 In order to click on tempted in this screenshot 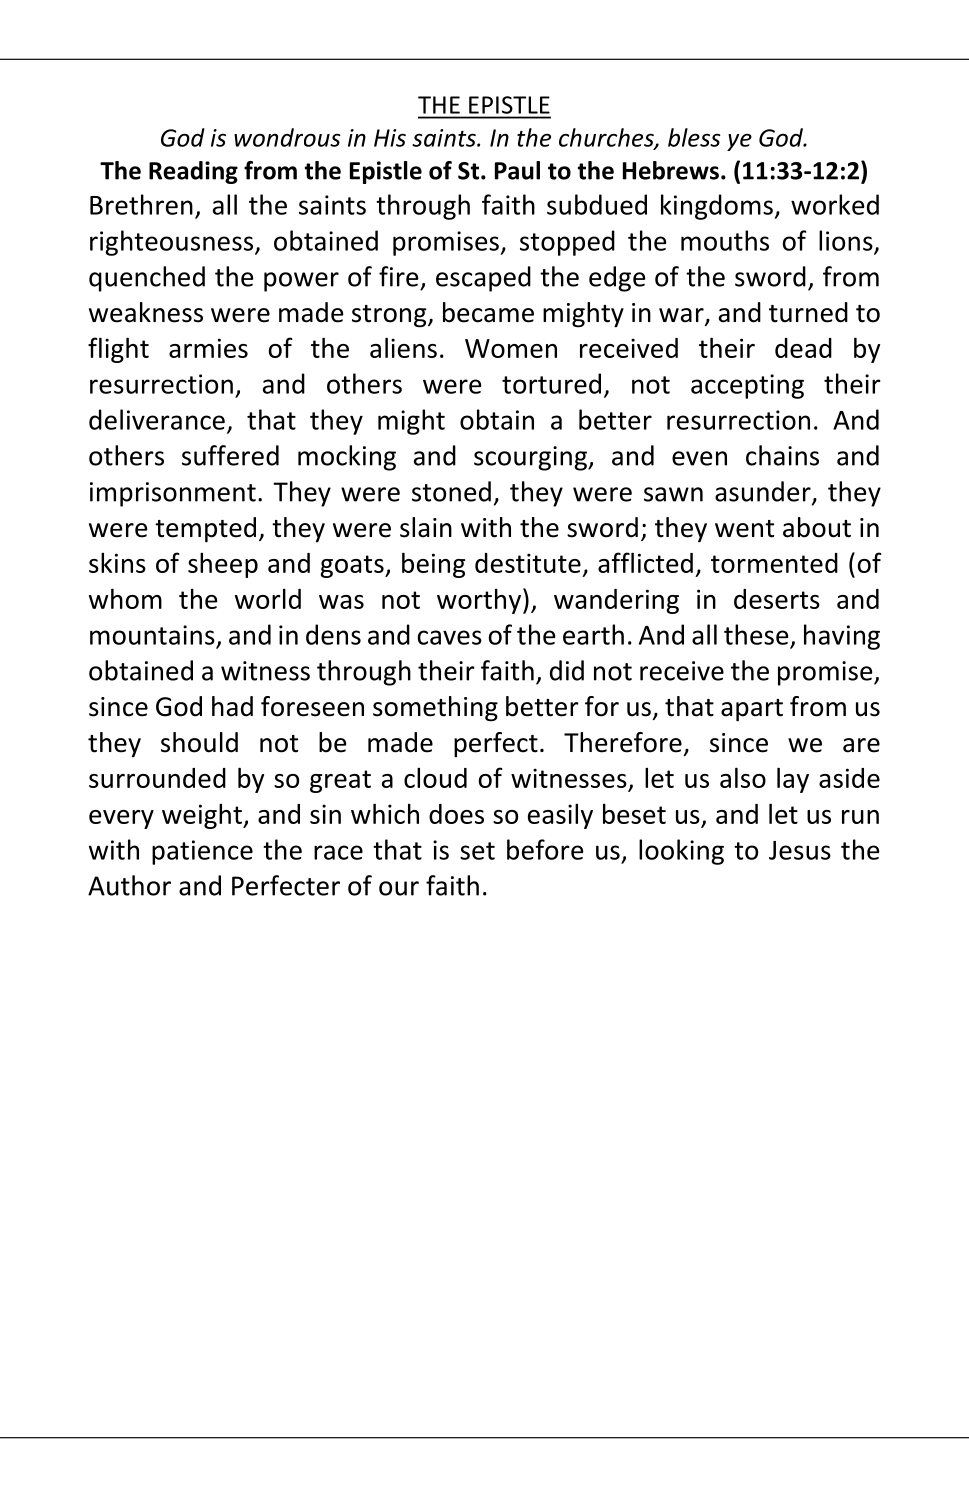, I will do `click(205, 530)`.
